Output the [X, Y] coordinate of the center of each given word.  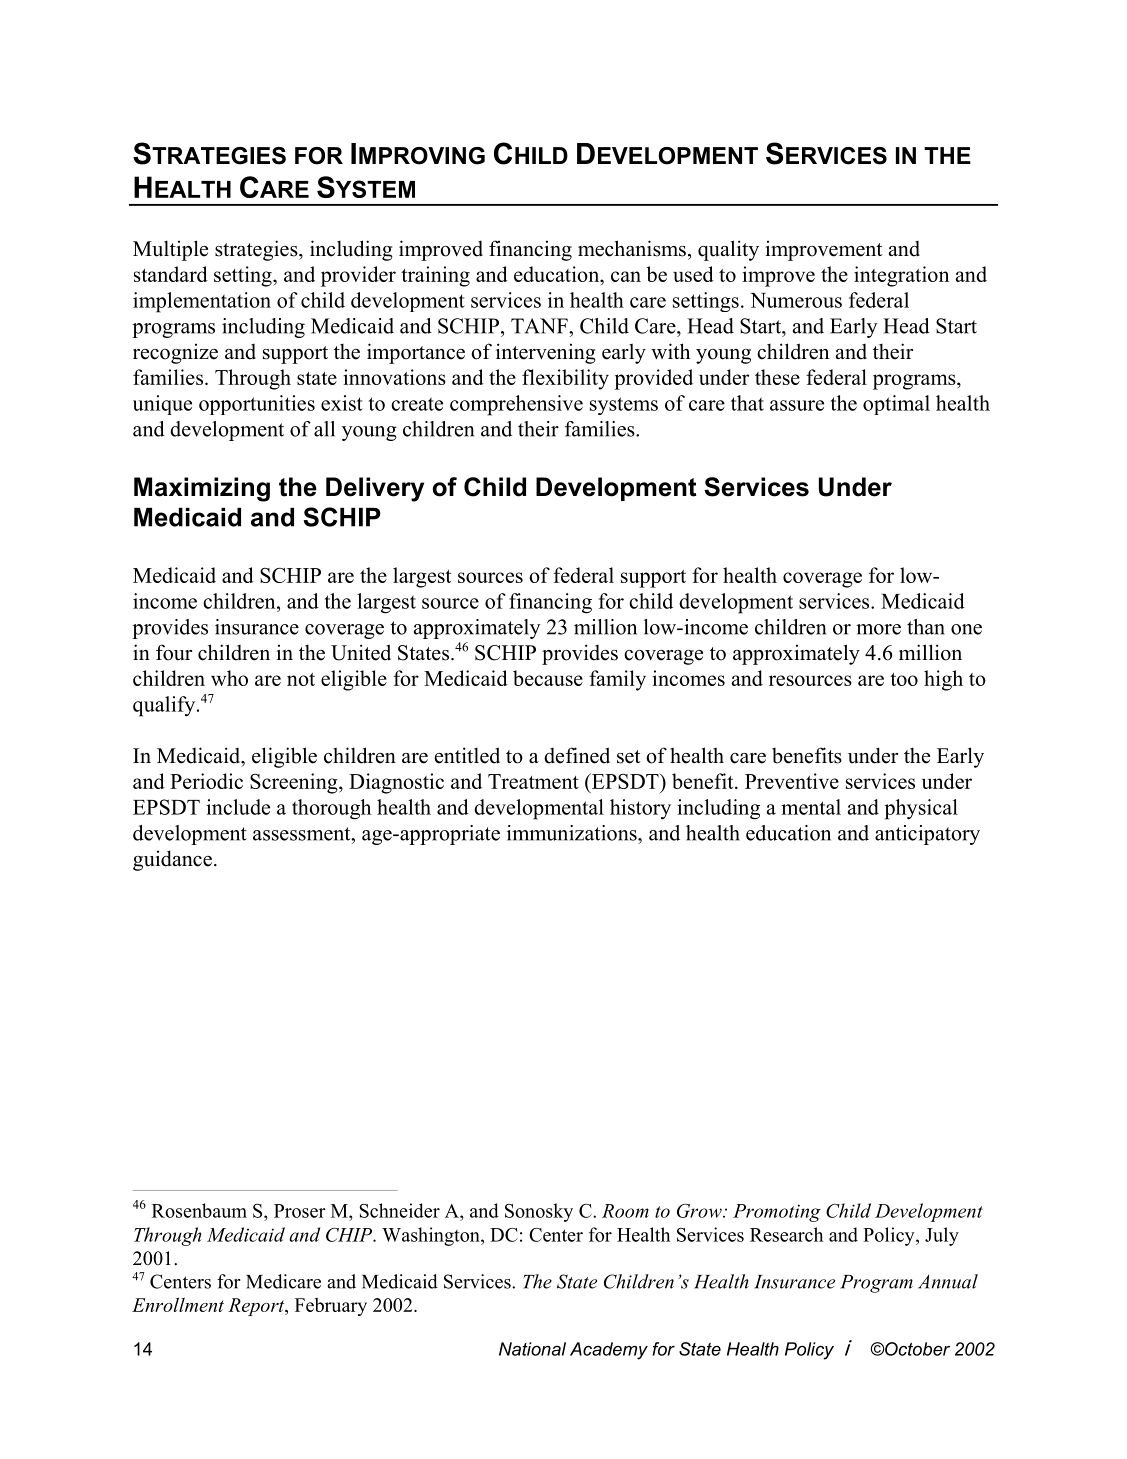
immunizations [573, 833]
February [331, 1307]
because [548, 678]
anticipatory [927, 835]
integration [901, 276]
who [229, 678]
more [878, 629]
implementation [202, 302]
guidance [172, 860]
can [626, 276]
